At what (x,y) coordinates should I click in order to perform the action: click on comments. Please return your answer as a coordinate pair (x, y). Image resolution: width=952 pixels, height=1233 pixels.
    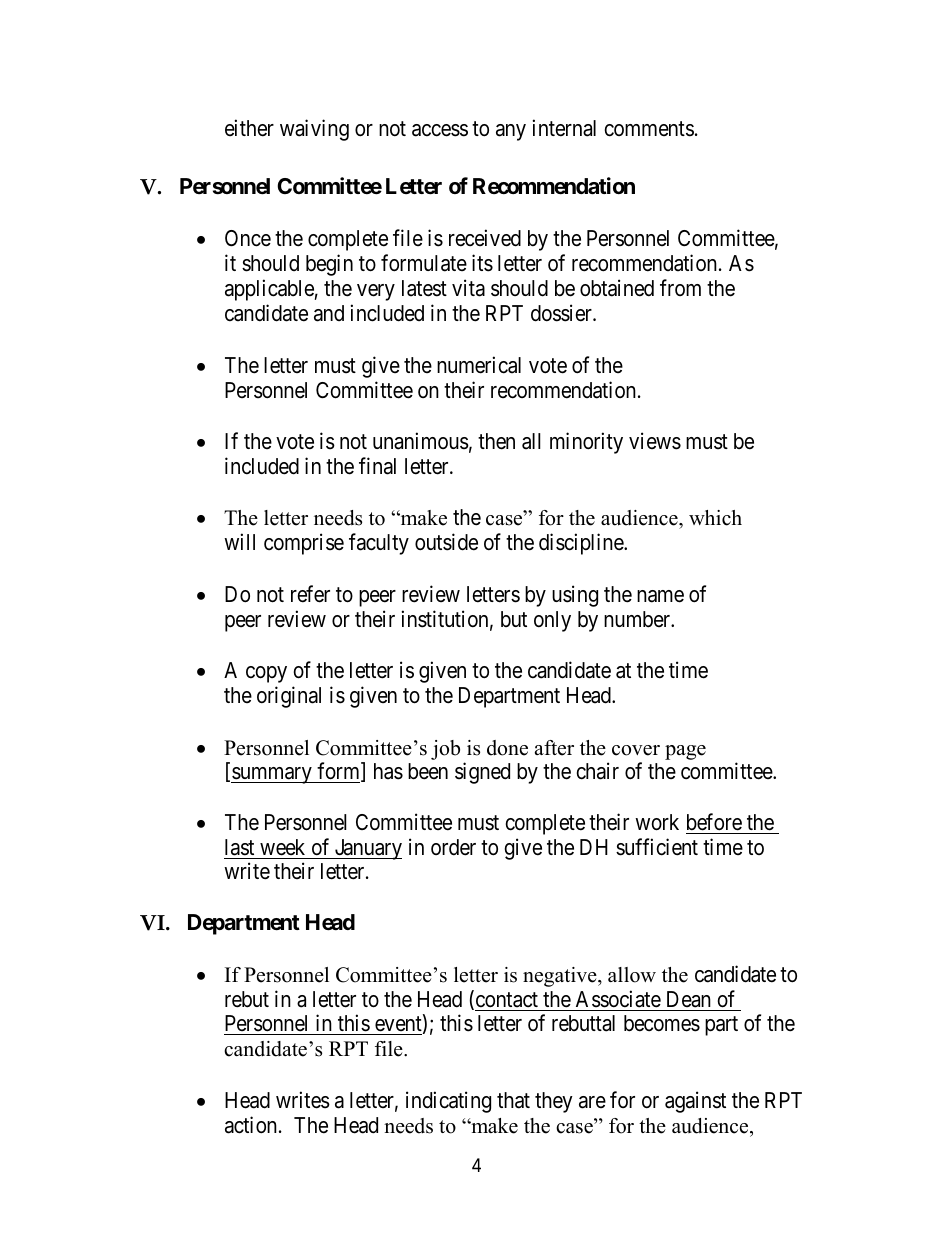
    Looking at the image, I should click on (649, 129).
